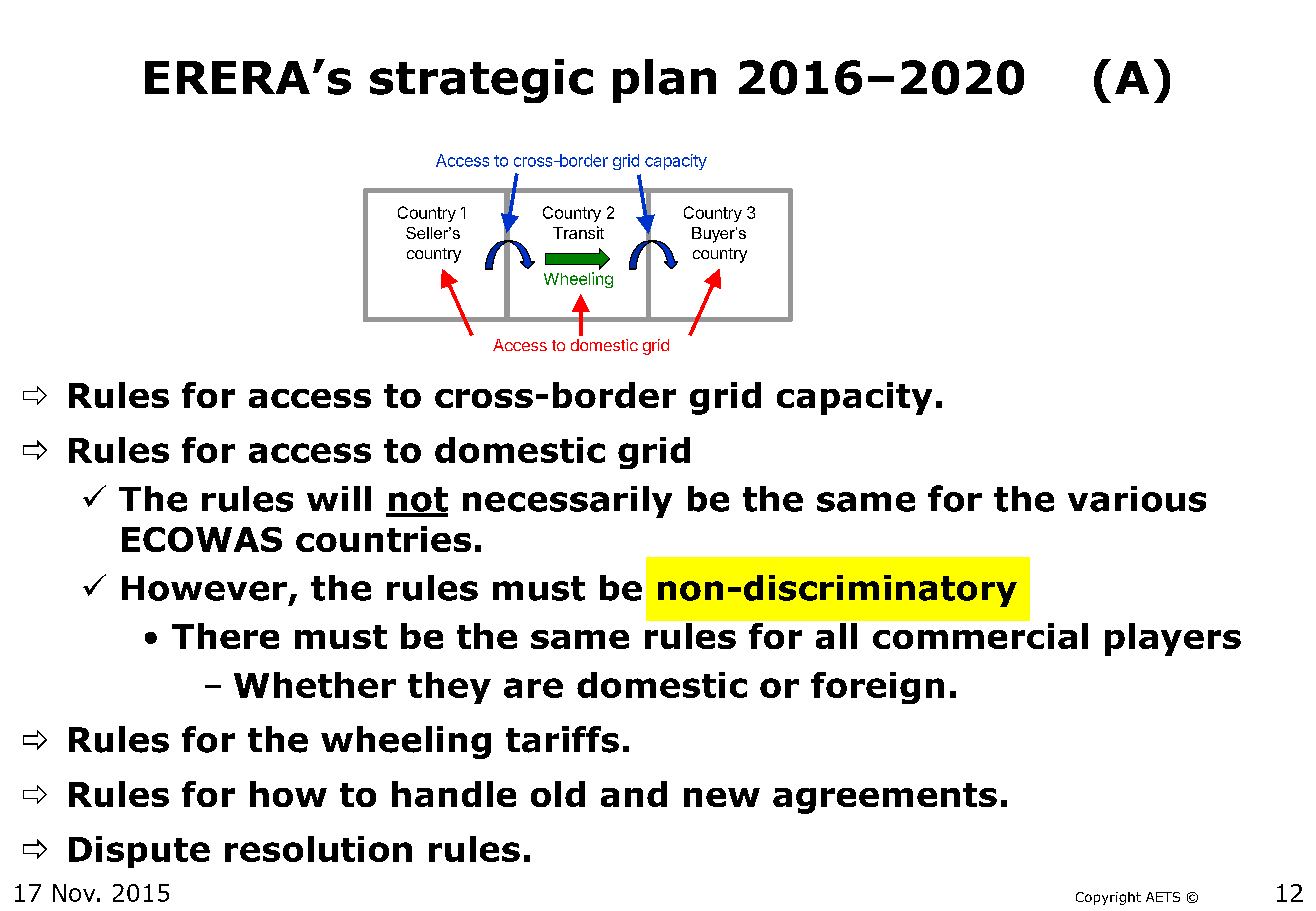 This screenshot has height=911, width=1316. What do you see at coordinates (664, 81) in the screenshot?
I see `plan` at bounding box center [664, 81].
